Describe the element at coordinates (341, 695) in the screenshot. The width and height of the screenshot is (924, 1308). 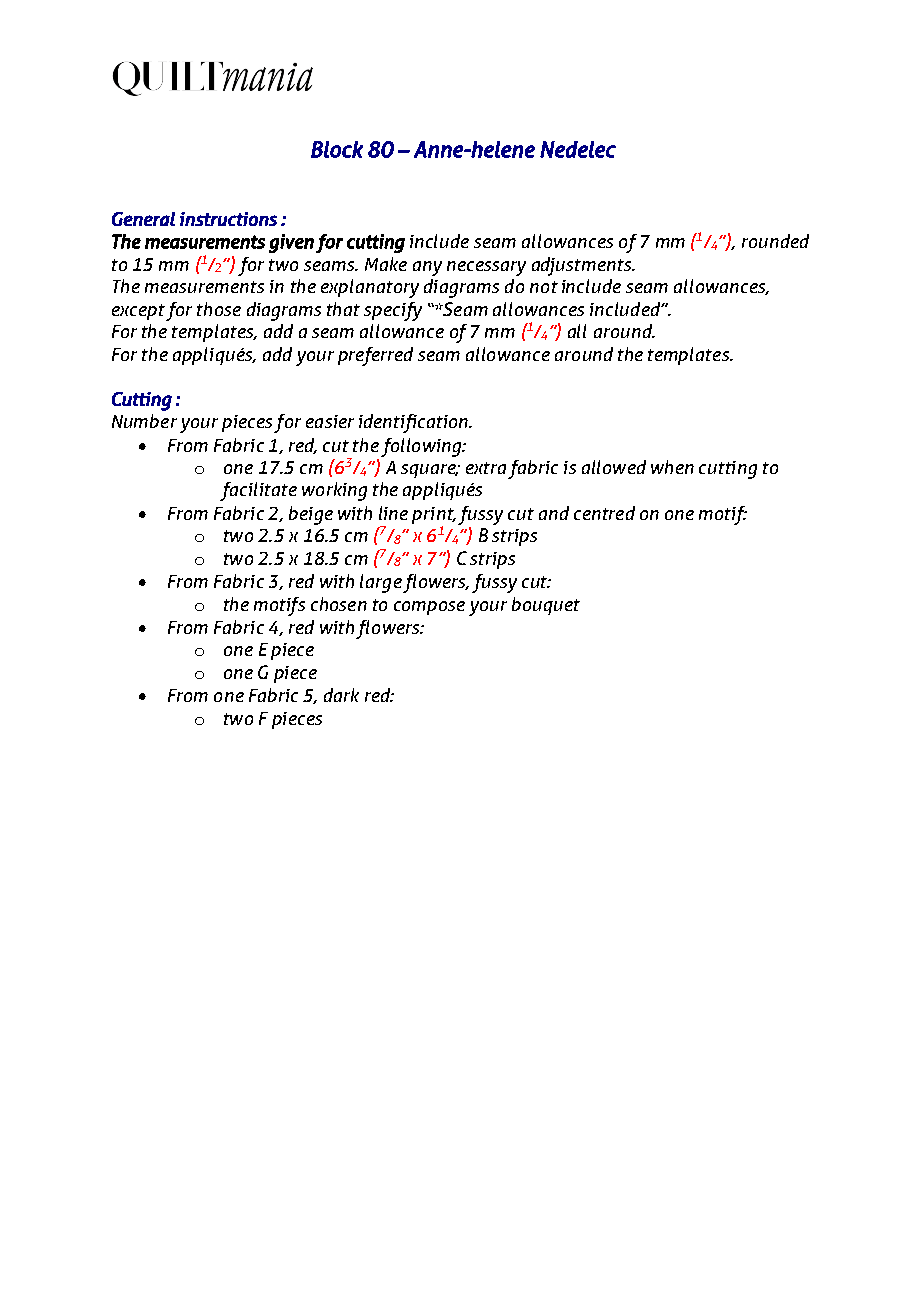
I see `dark` at that location.
